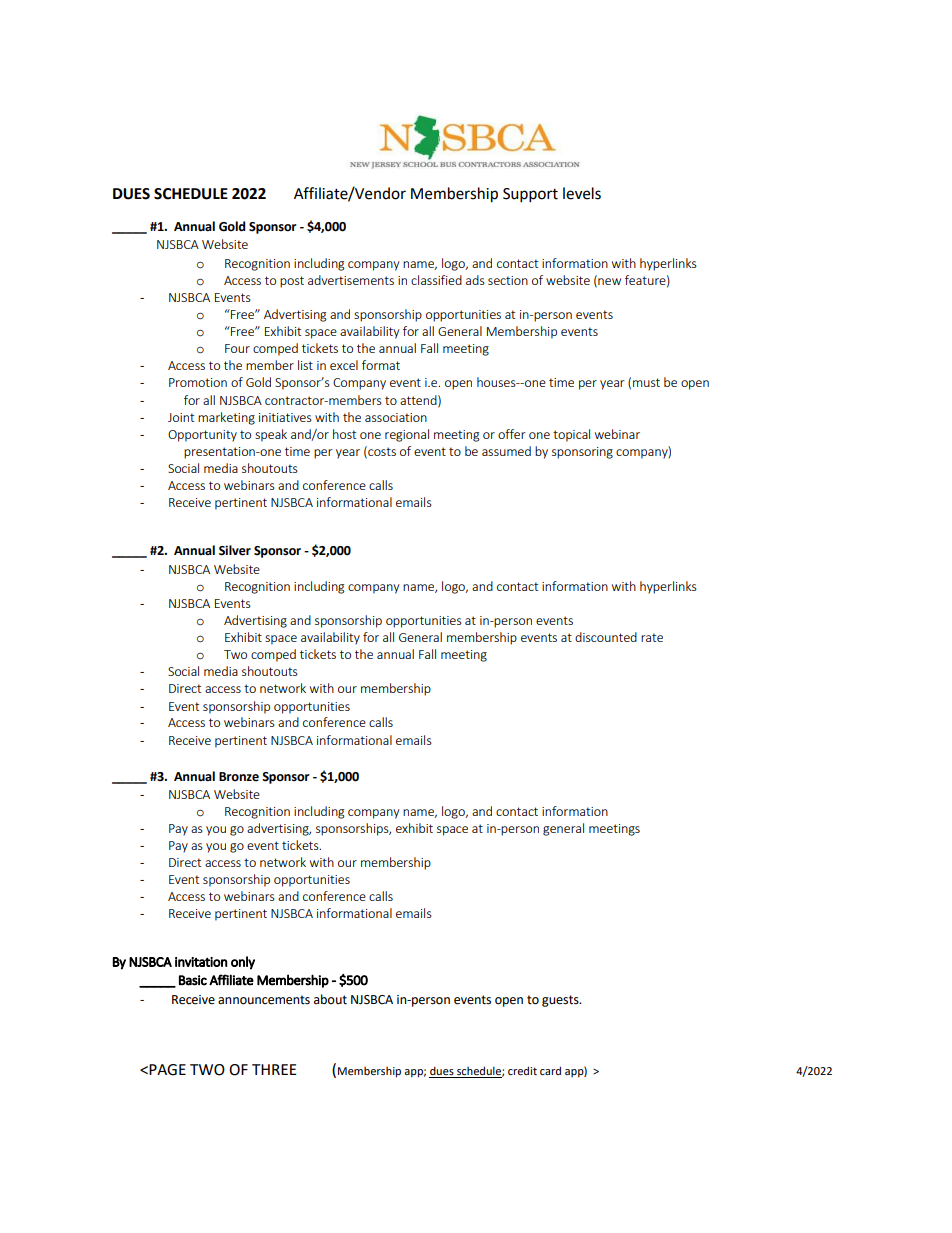 The height and width of the image is (1233, 952). What do you see at coordinates (274, 1069) in the image?
I see `THREE` at bounding box center [274, 1069].
